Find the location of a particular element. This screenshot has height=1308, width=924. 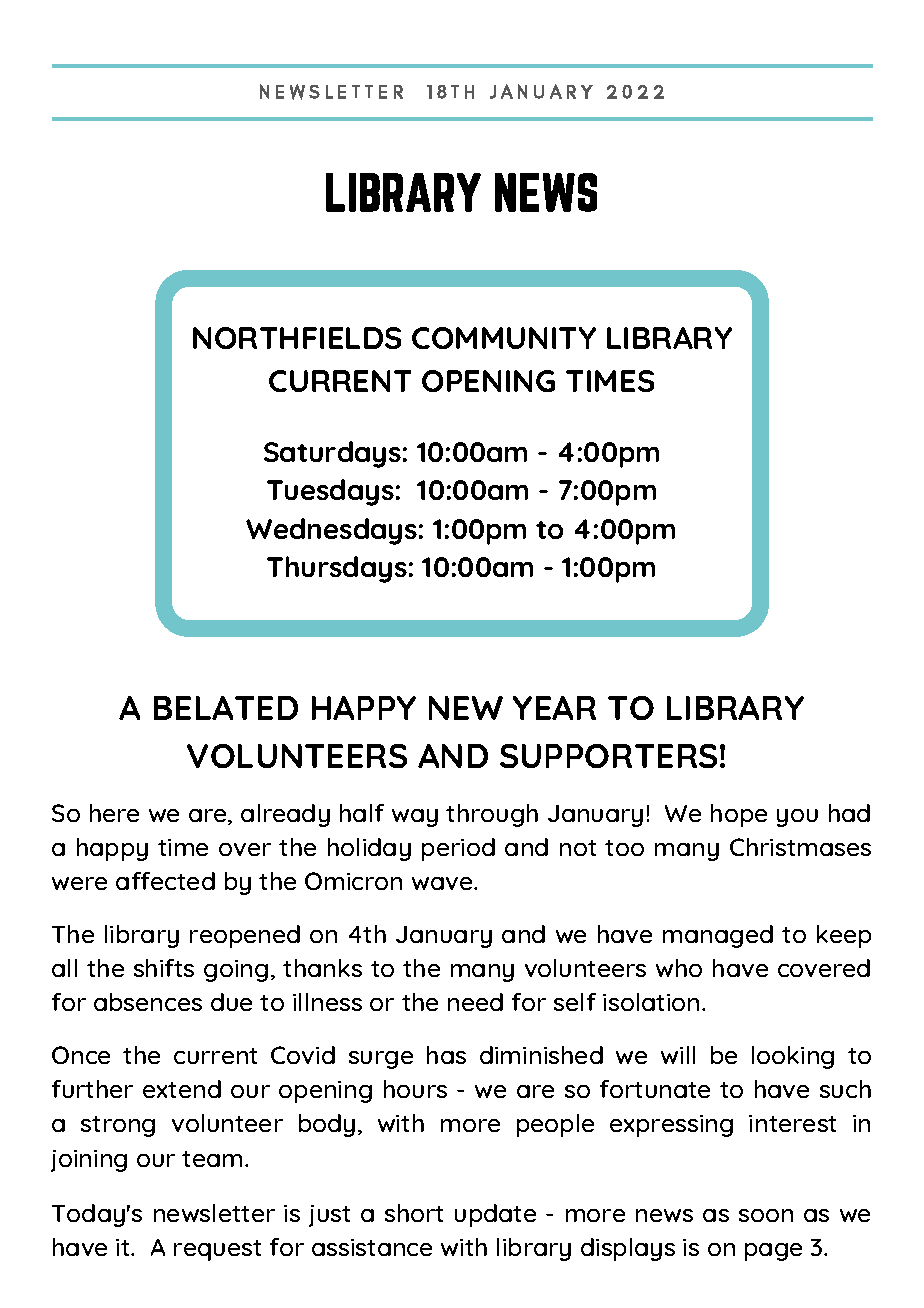

Saturdays is located at coordinates (332, 454).
